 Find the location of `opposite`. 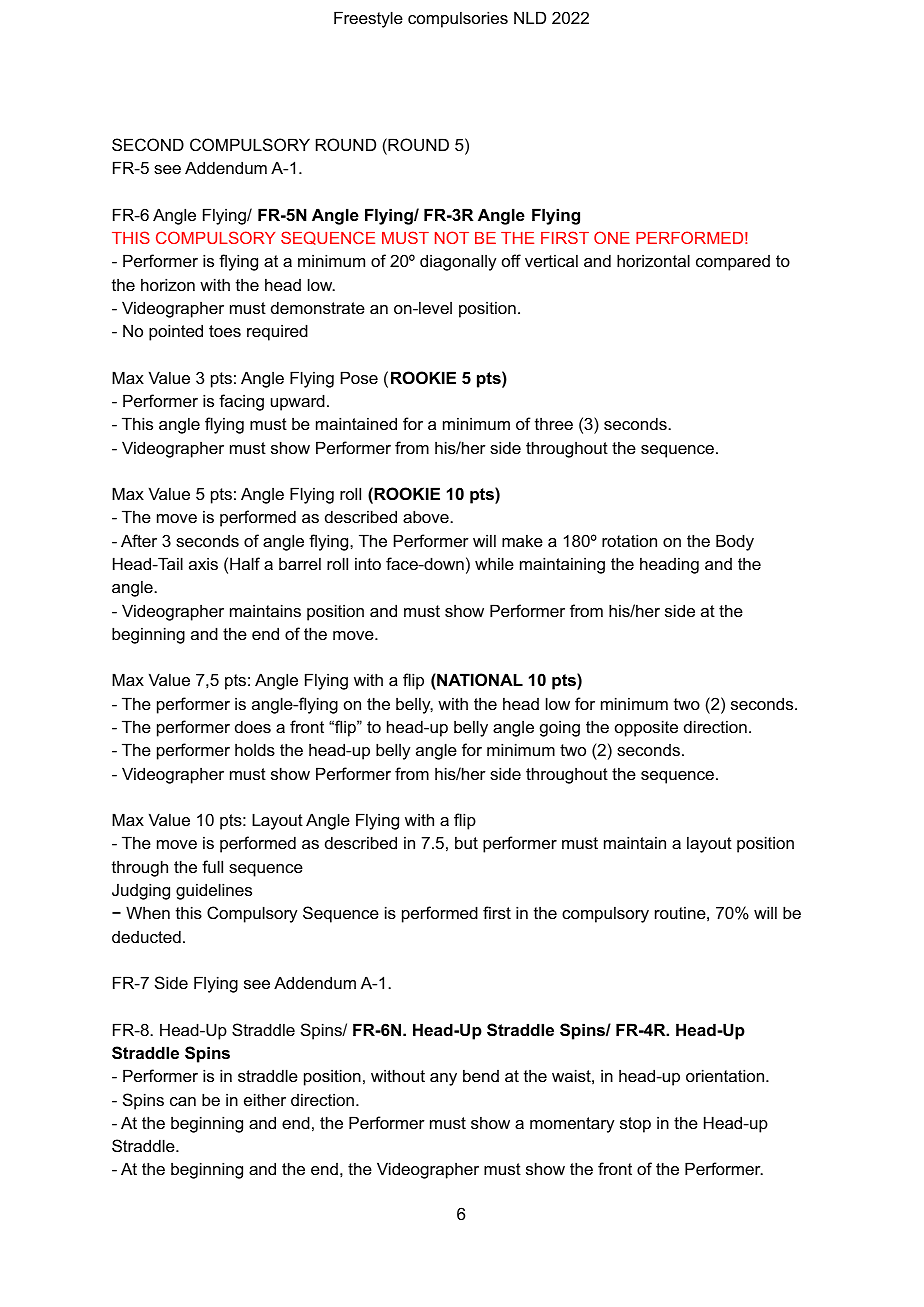

opposite is located at coordinates (646, 728).
